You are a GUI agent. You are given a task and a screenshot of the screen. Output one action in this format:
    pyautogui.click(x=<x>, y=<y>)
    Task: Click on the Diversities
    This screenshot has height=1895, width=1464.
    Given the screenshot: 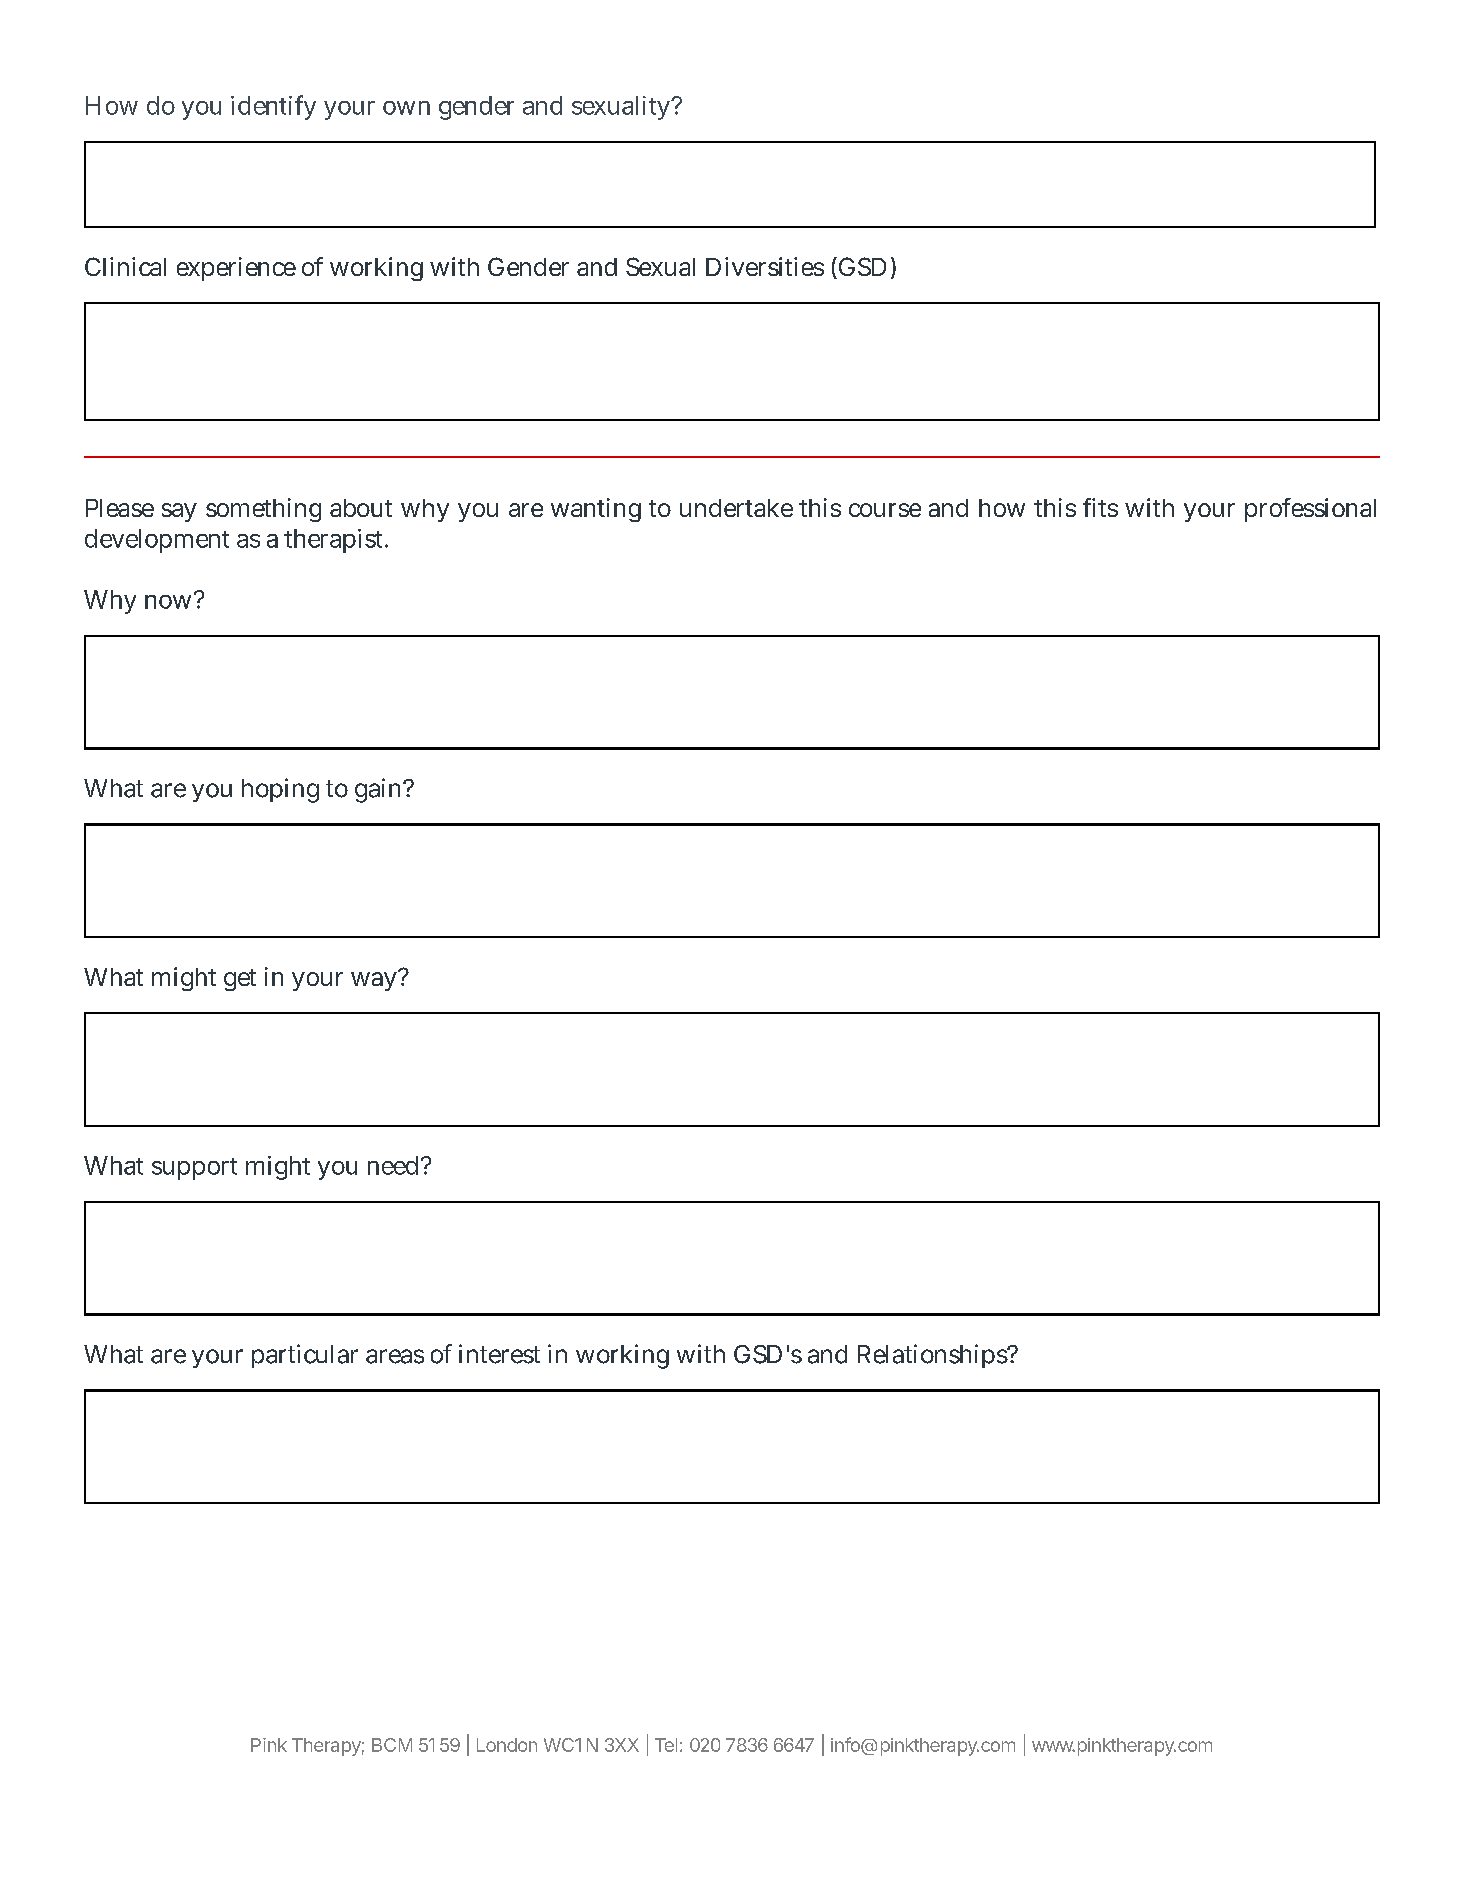 What is the action you would take?
    pyautogui.click(x=765, y=266)
